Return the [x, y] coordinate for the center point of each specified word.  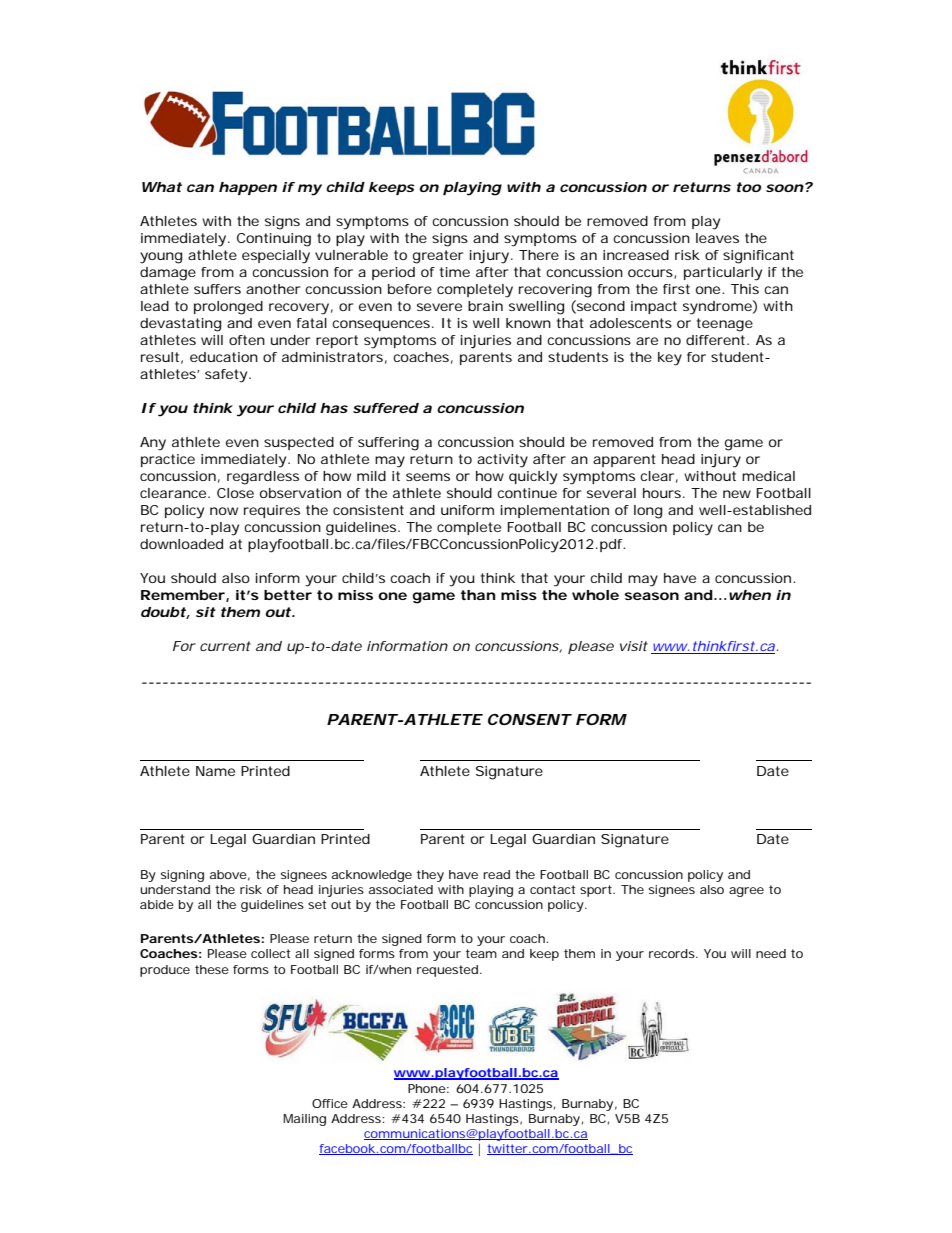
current [225, 646]
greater [438, 257]
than [478, 595]
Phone [427, 1088]
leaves [717, 238]
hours [663, 493]
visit [634, 646]
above [228, 874]
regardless [263, 478]
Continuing [274, 240]
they [430, 876]
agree [746, 892]
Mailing [304, 1120]
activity [502, 461]
